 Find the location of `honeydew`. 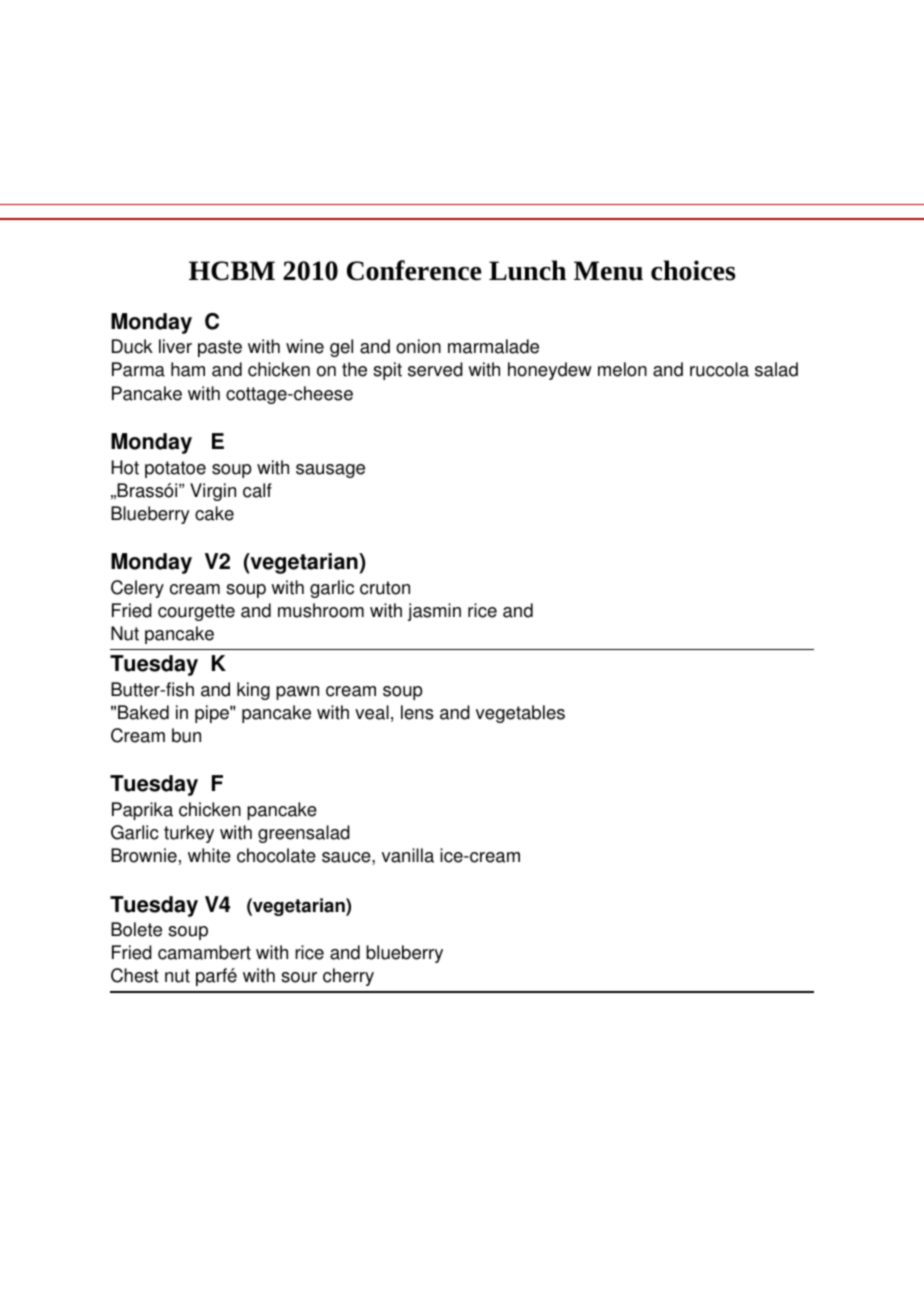

honeydew is located at coordinates (550, 371).
